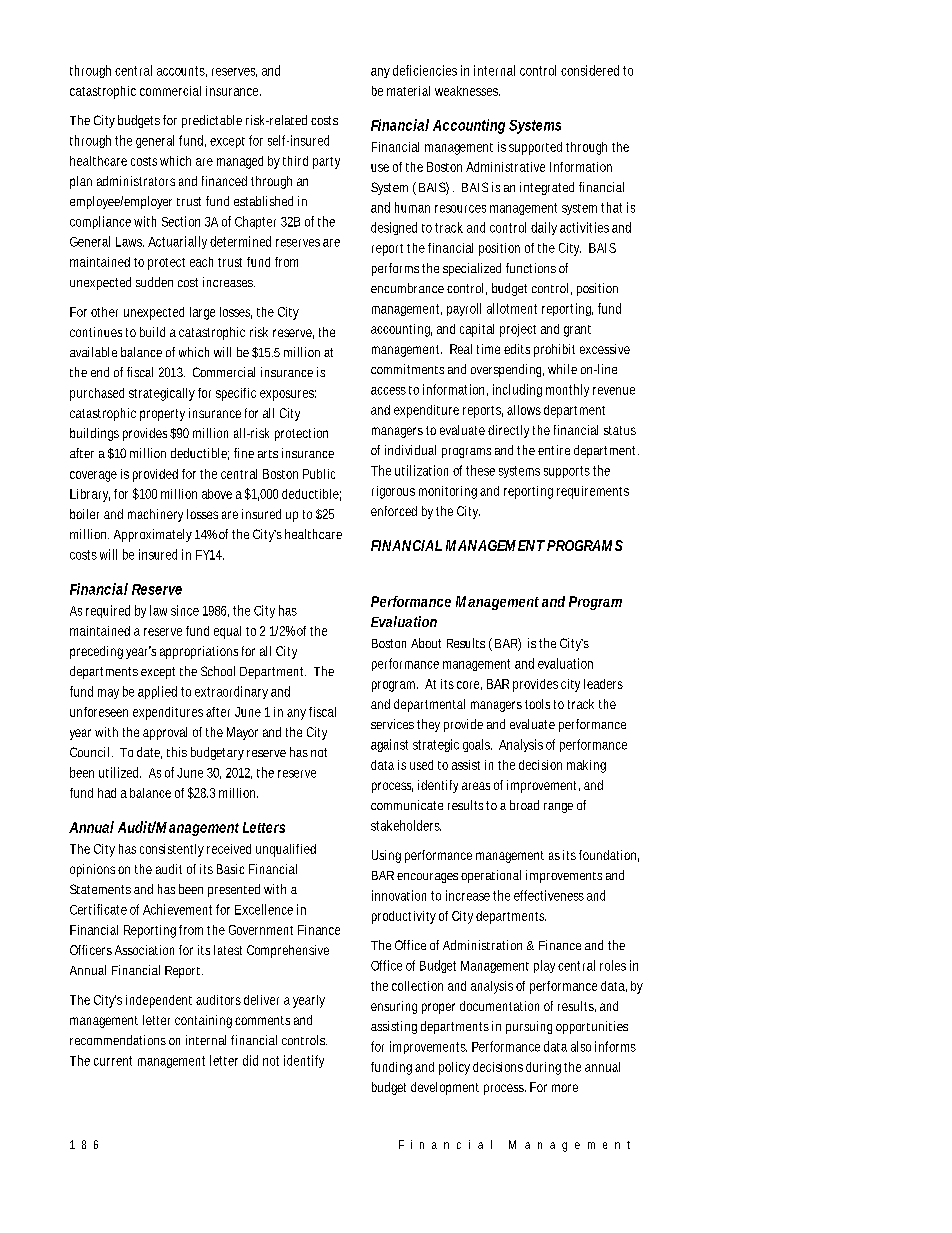 The width and height of the document is (952, 1233). Describe the element at coordinates (153, 535) in the document. I see `Approximately` at that location.
